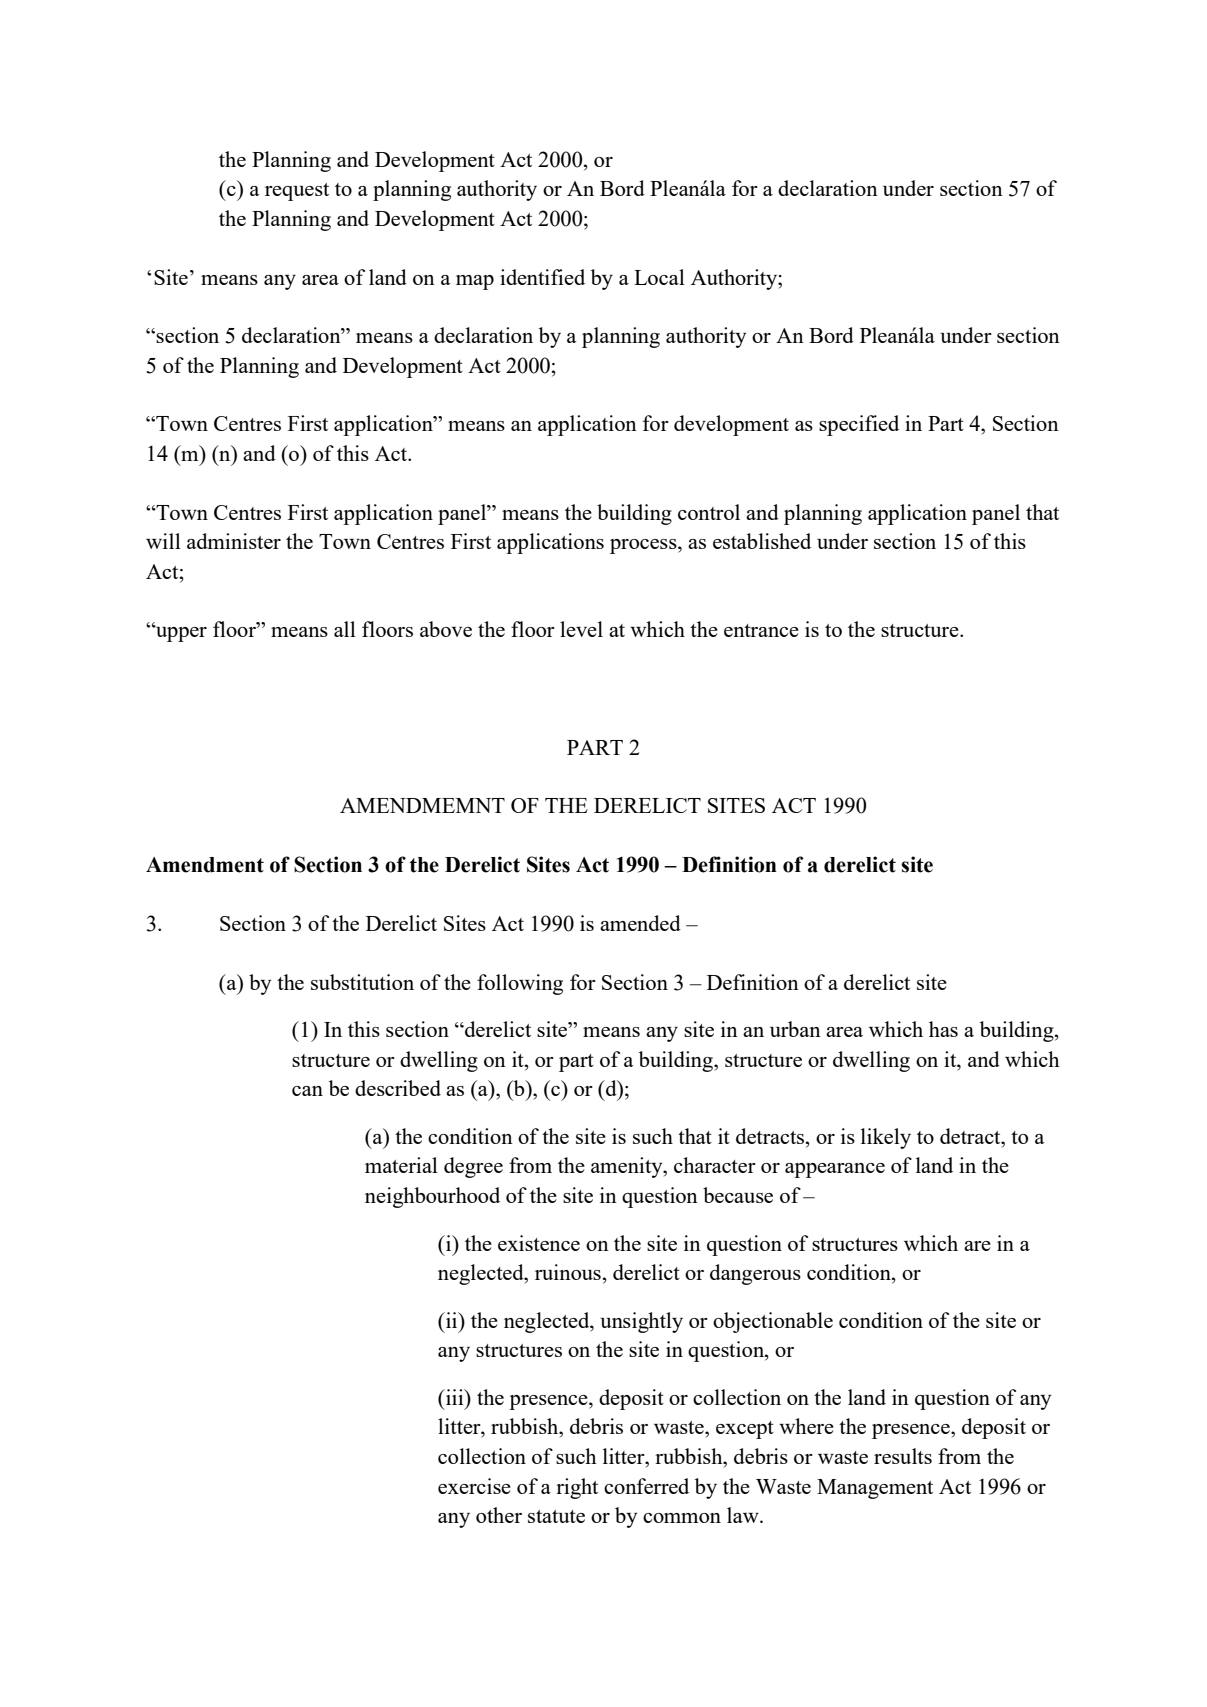  I want to click on process, so click(644, 546).
